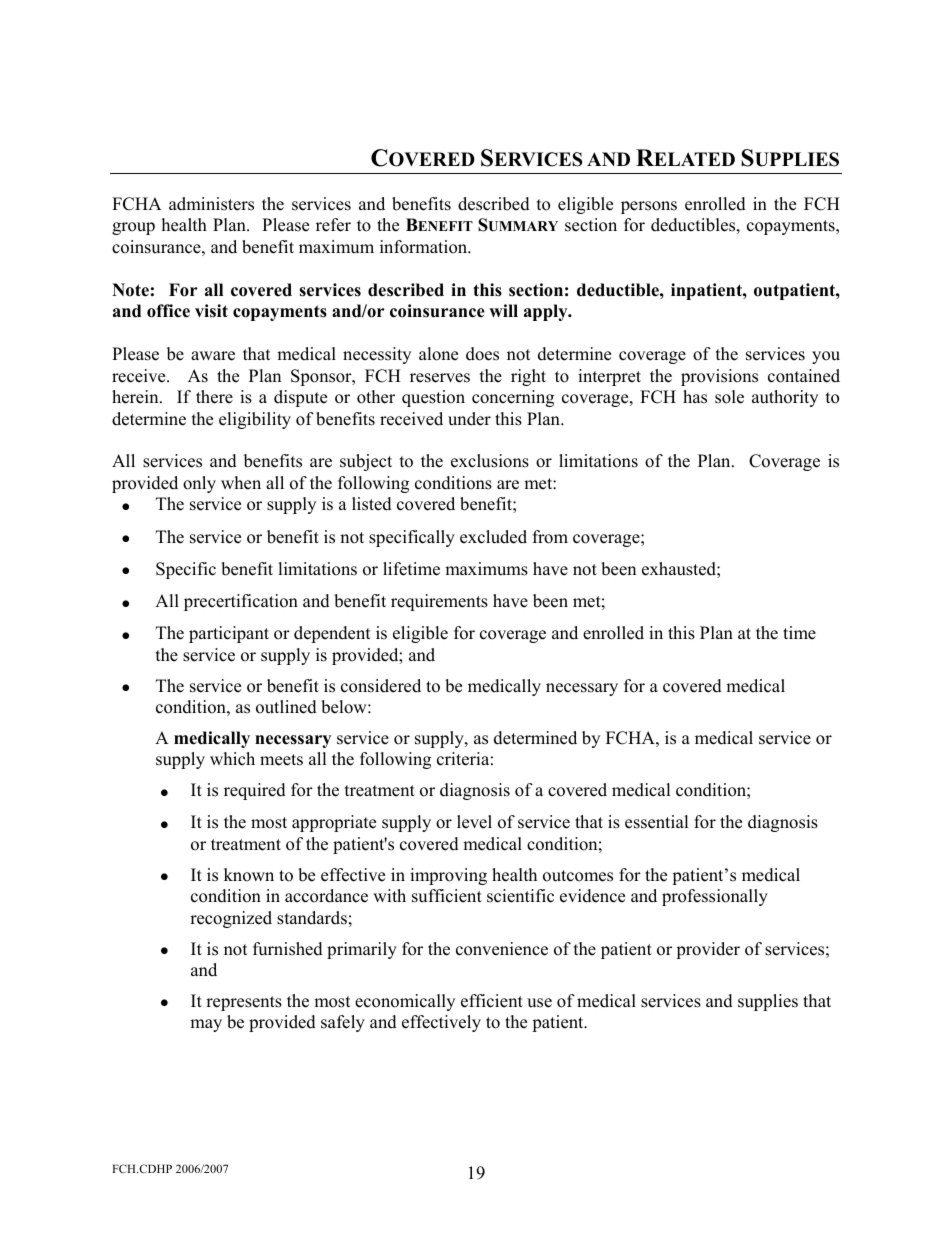  What do you see at coordinates (550, 537) in the screenshot?
I see `from` at bounding box center [550, 537].
